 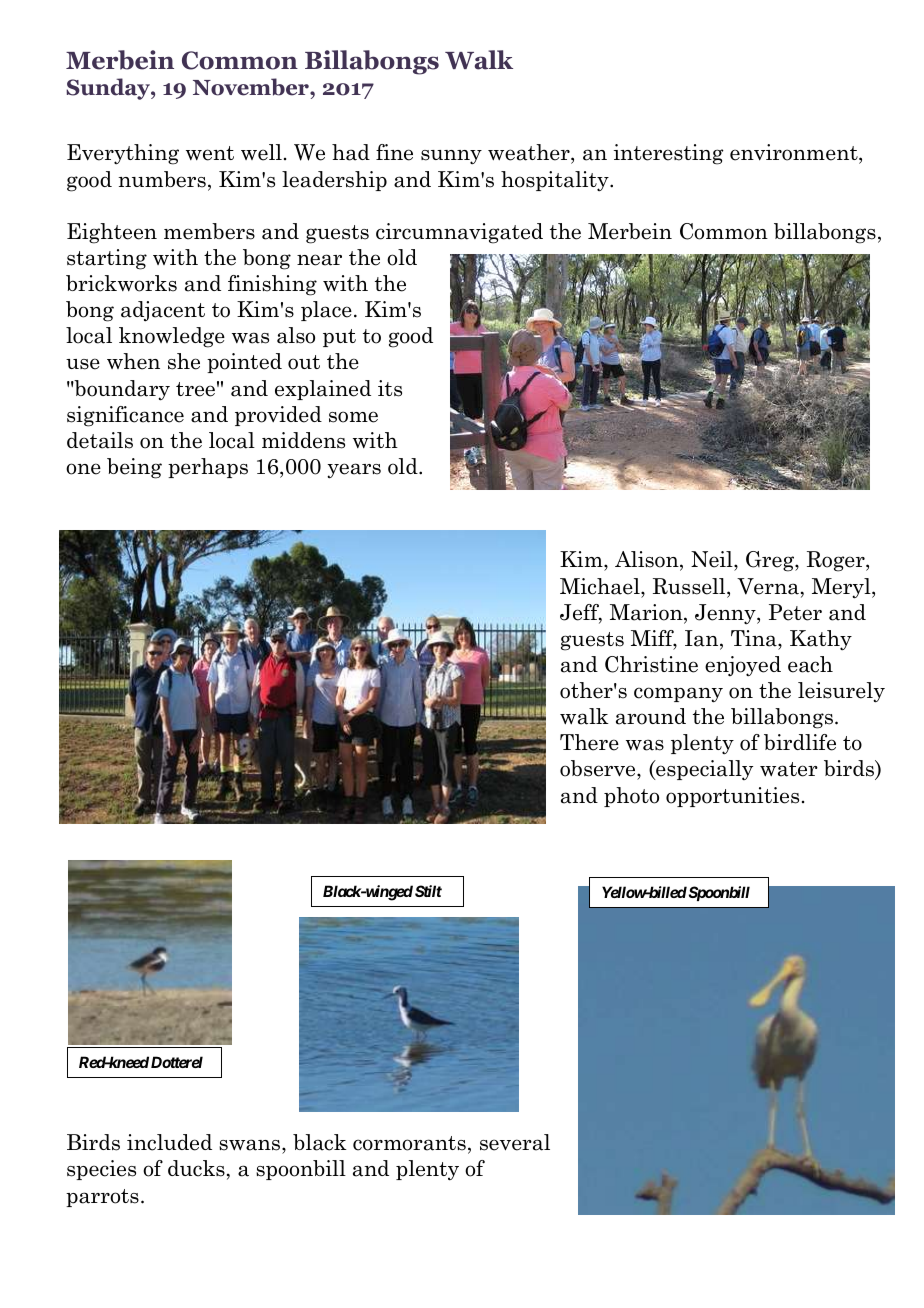 What do you see at coordinates (713, 561) in the page?
I see `Neil` at bounding box center [713, 561].
